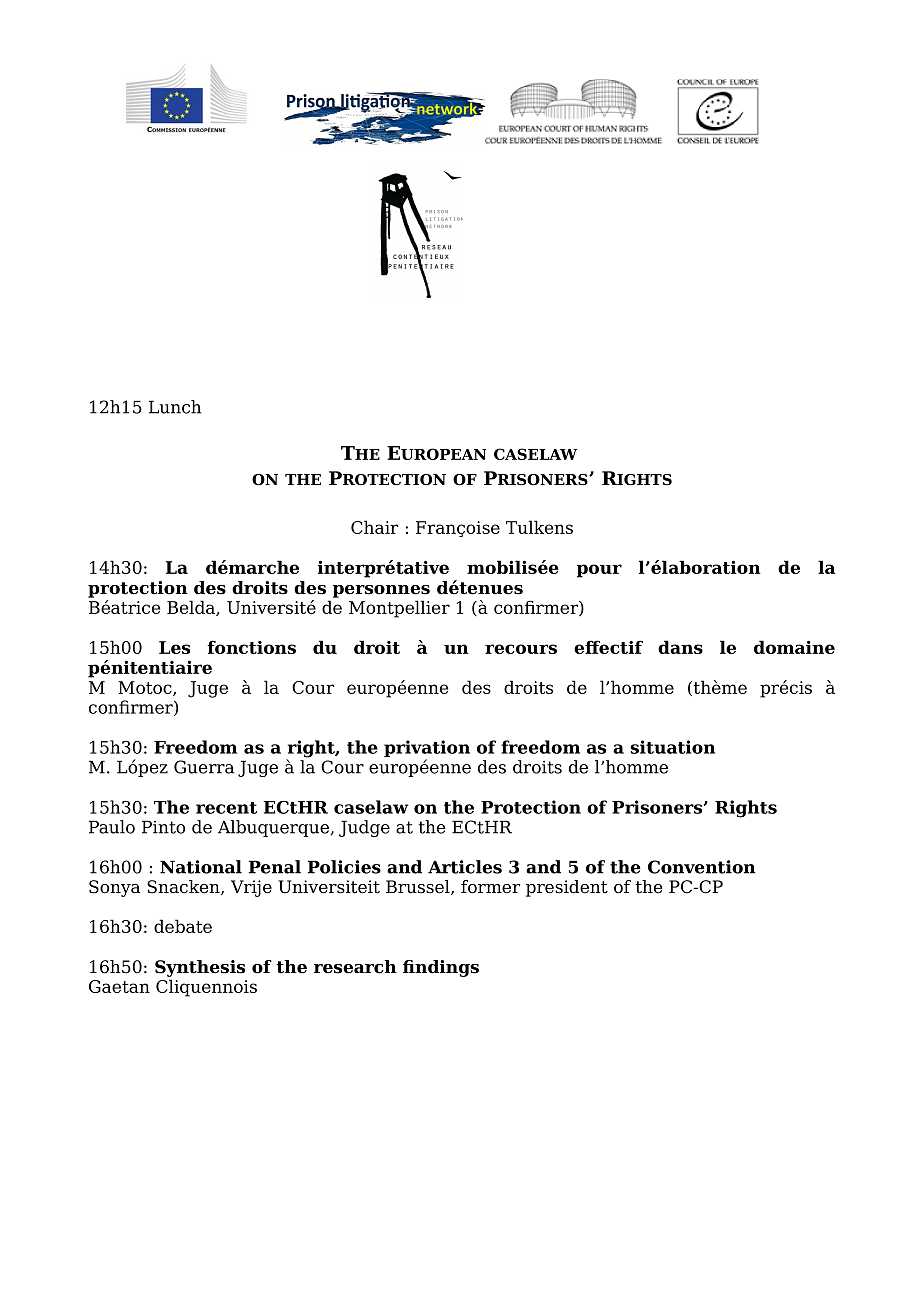 The image size is (924, 1308). What do you see at coordinates (200, 968) in the image?
I see `Synthesis` at bounding box center [200, 968].
